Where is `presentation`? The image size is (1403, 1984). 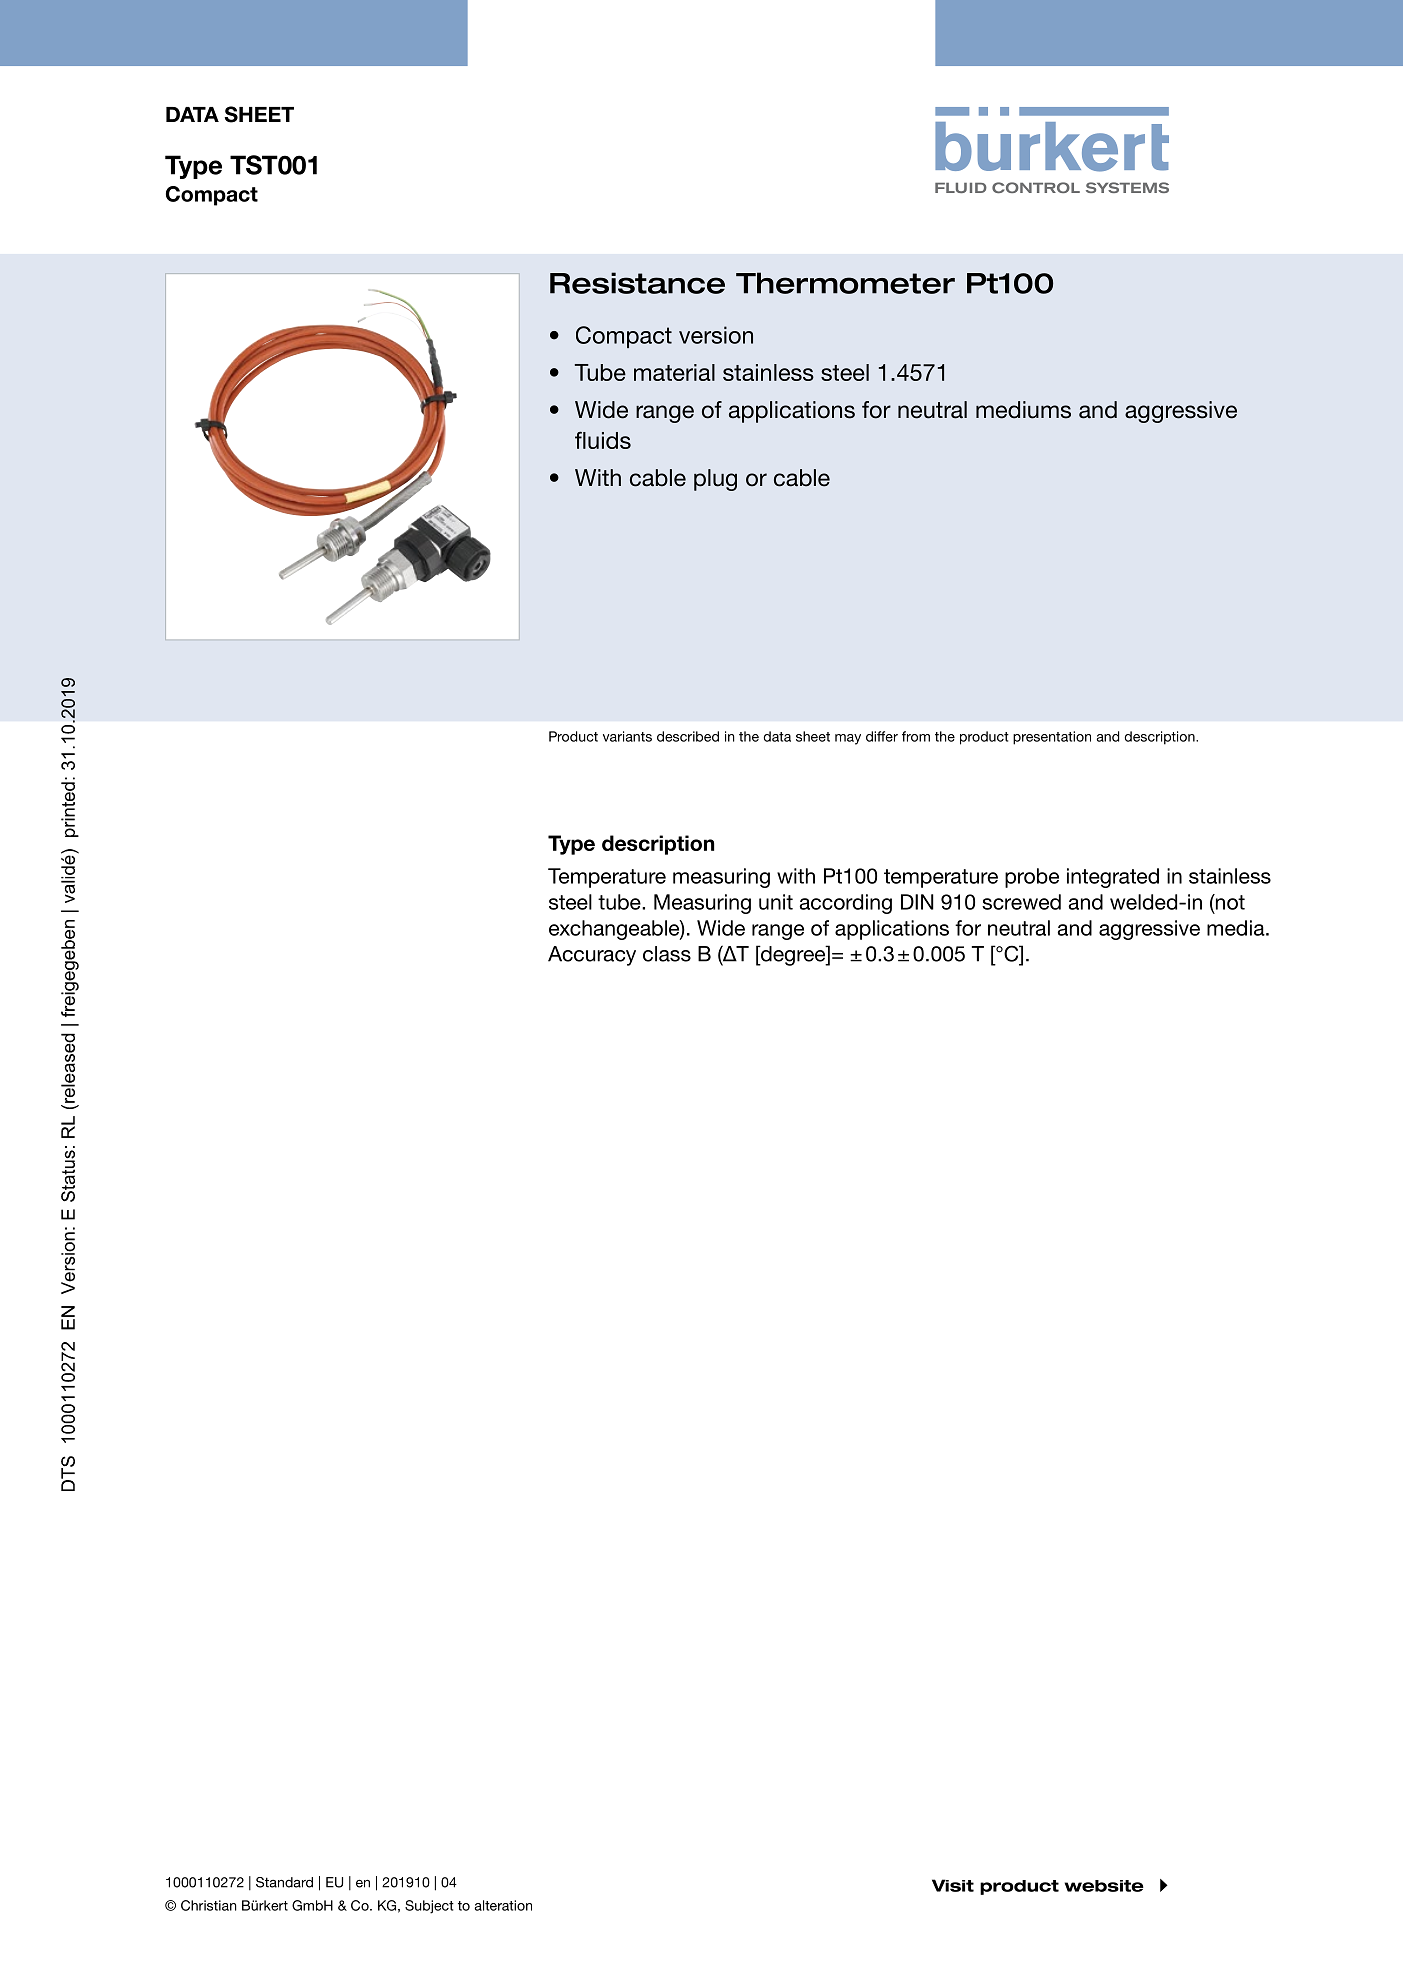 presentation is located at coordinates (1052, 738).
